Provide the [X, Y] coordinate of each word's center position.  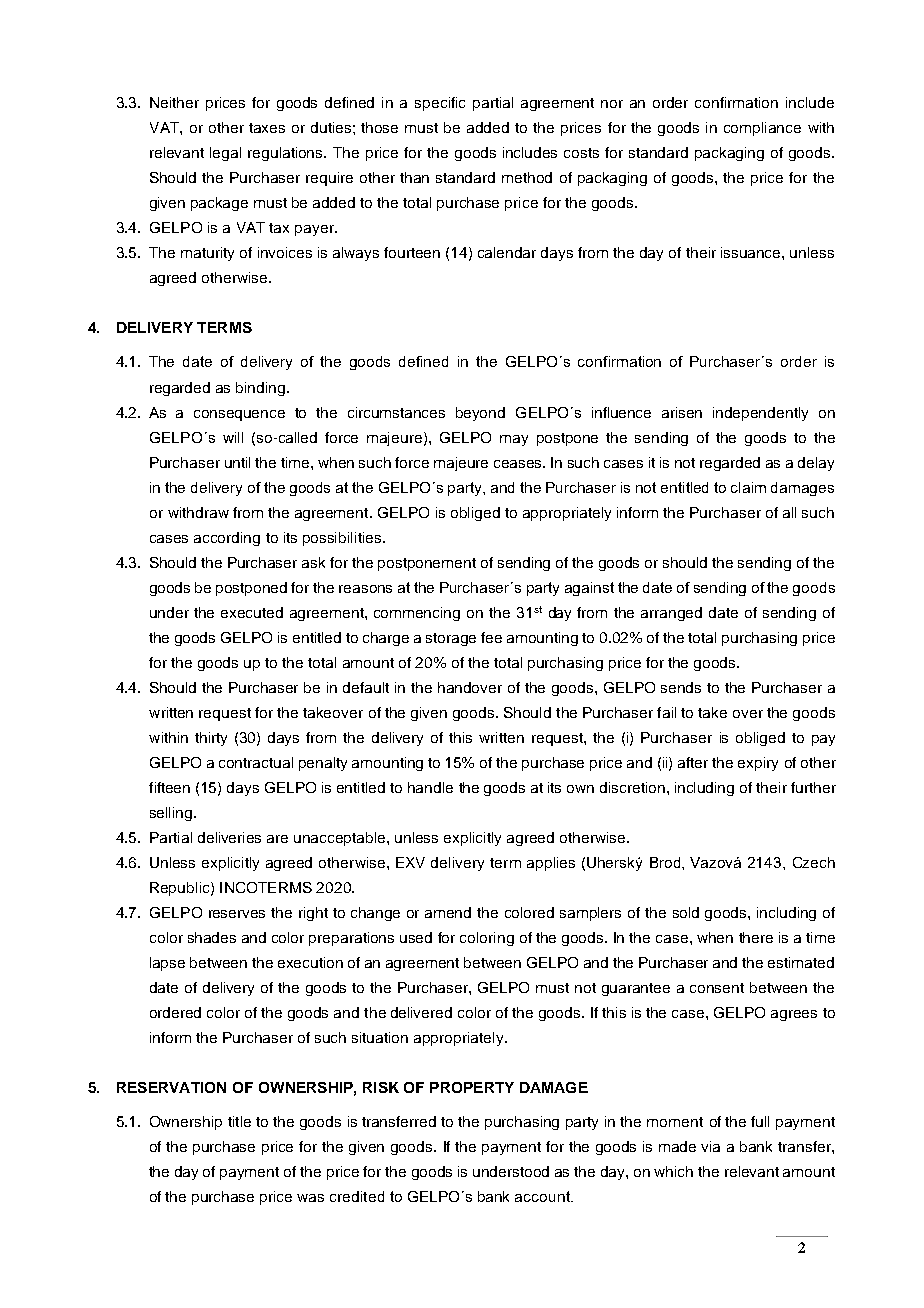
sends [681, 687]
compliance [762, 129]
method [527, 177]
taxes [267, 128]
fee [491, 637]
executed [252, 612]
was [310, 1198]
